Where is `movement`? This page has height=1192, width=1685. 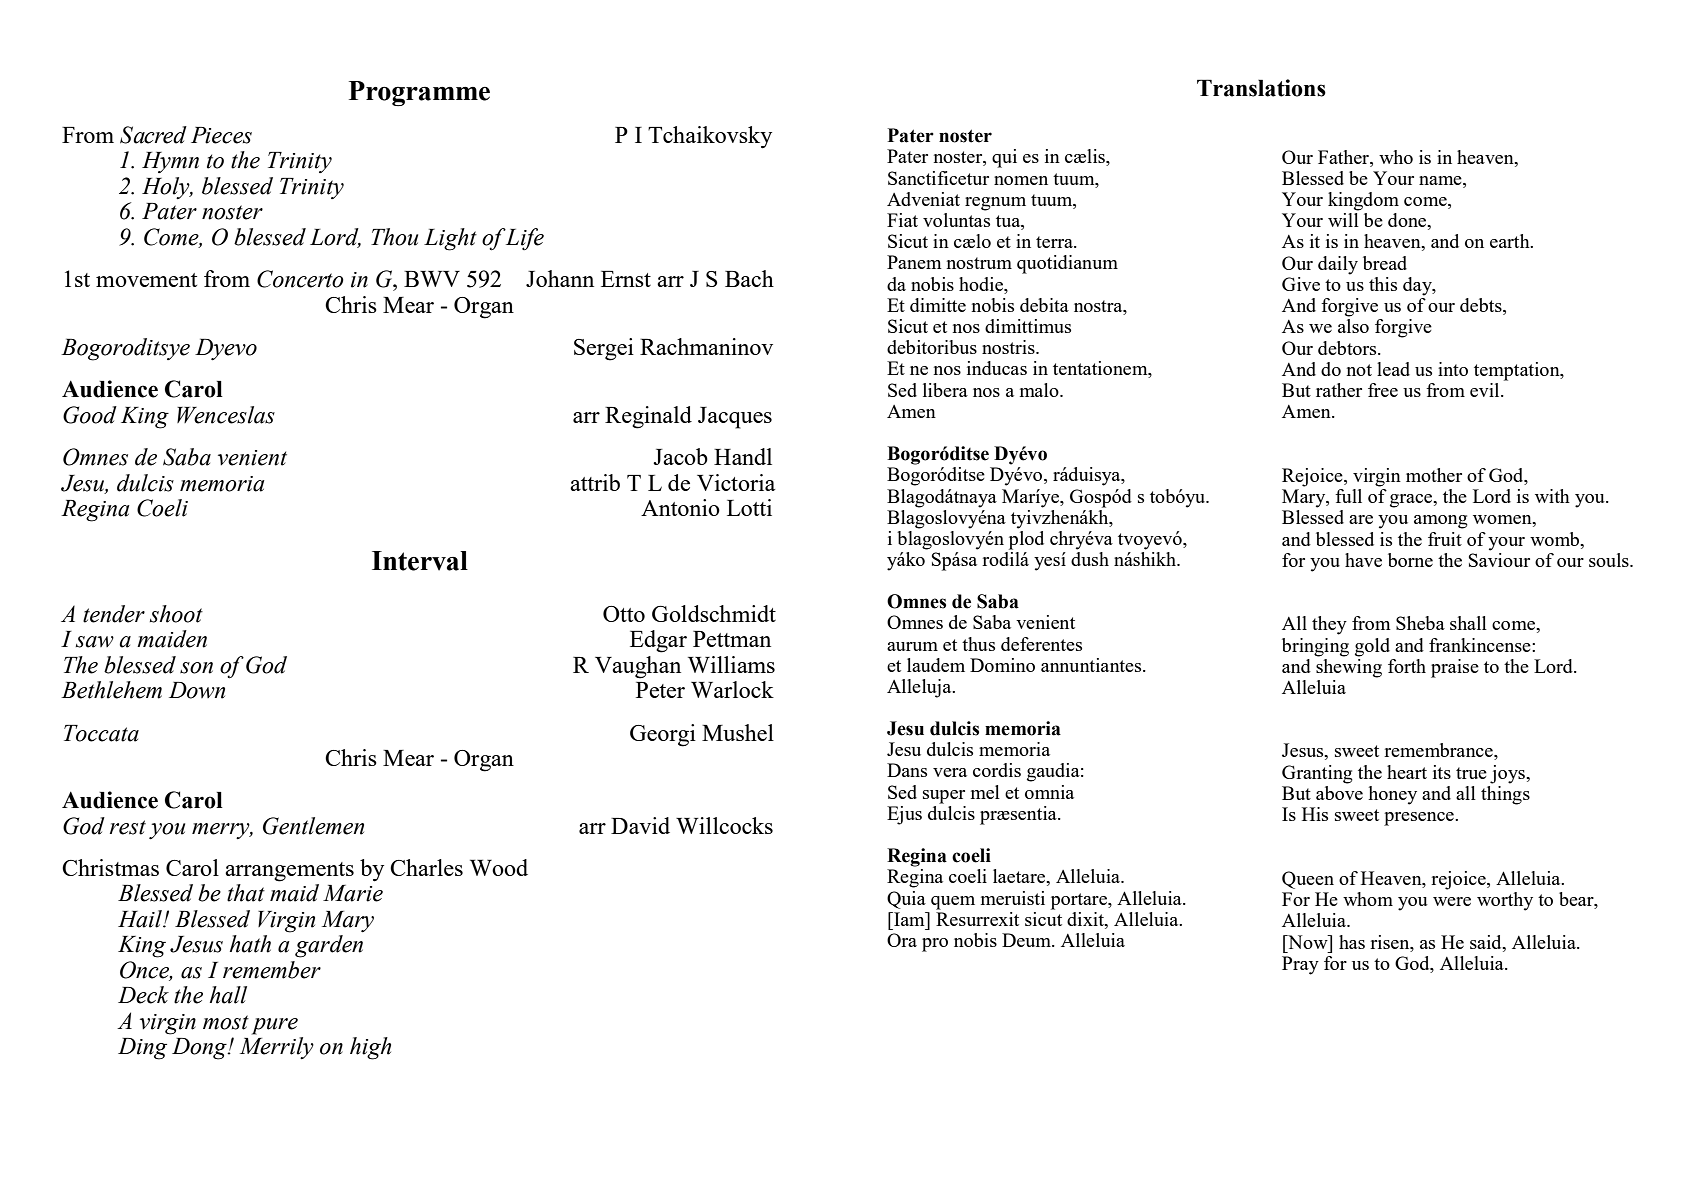 movement is located at coordinates (146, 280).
